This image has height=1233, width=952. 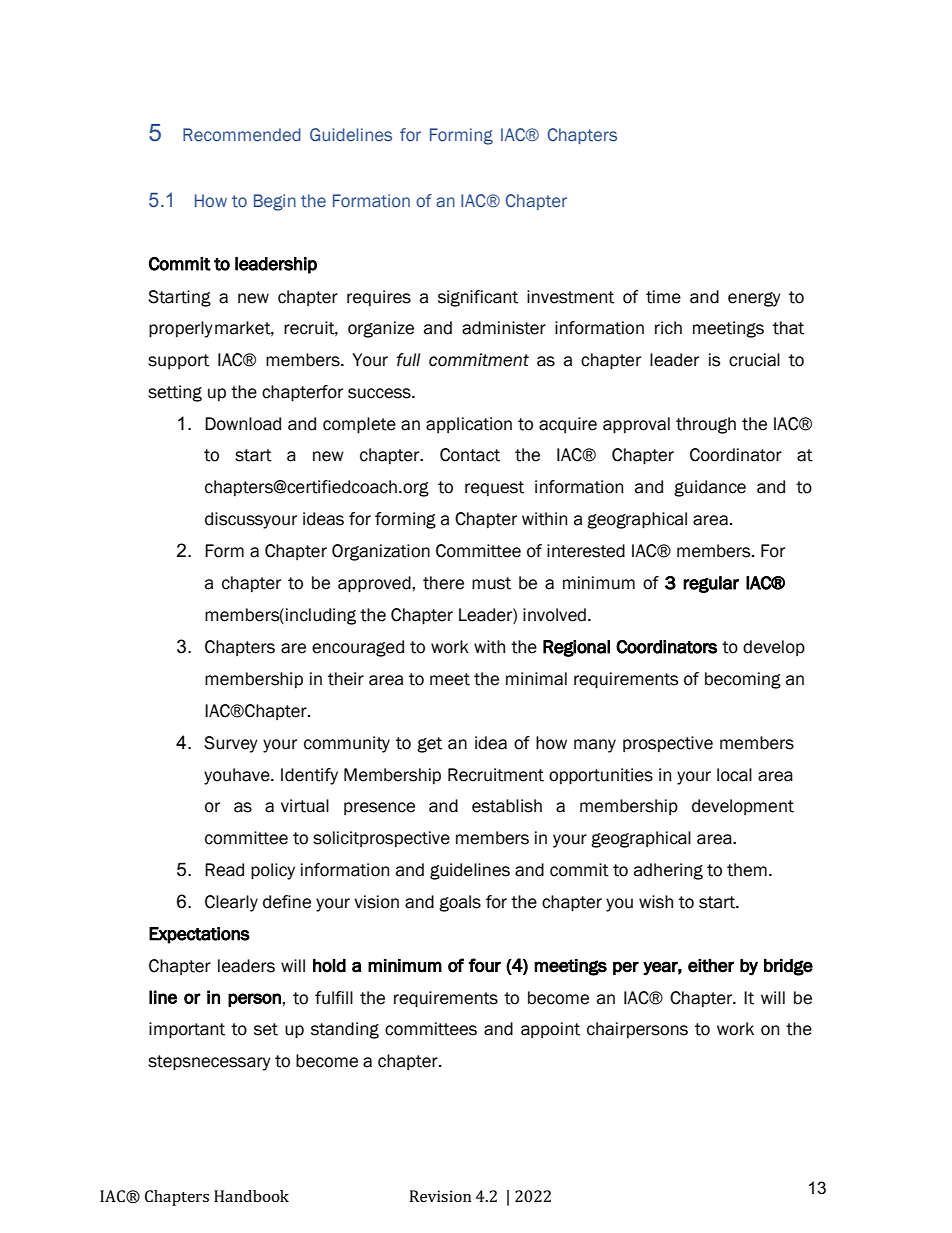 I want to click on either, so click(x=711, y=966).
